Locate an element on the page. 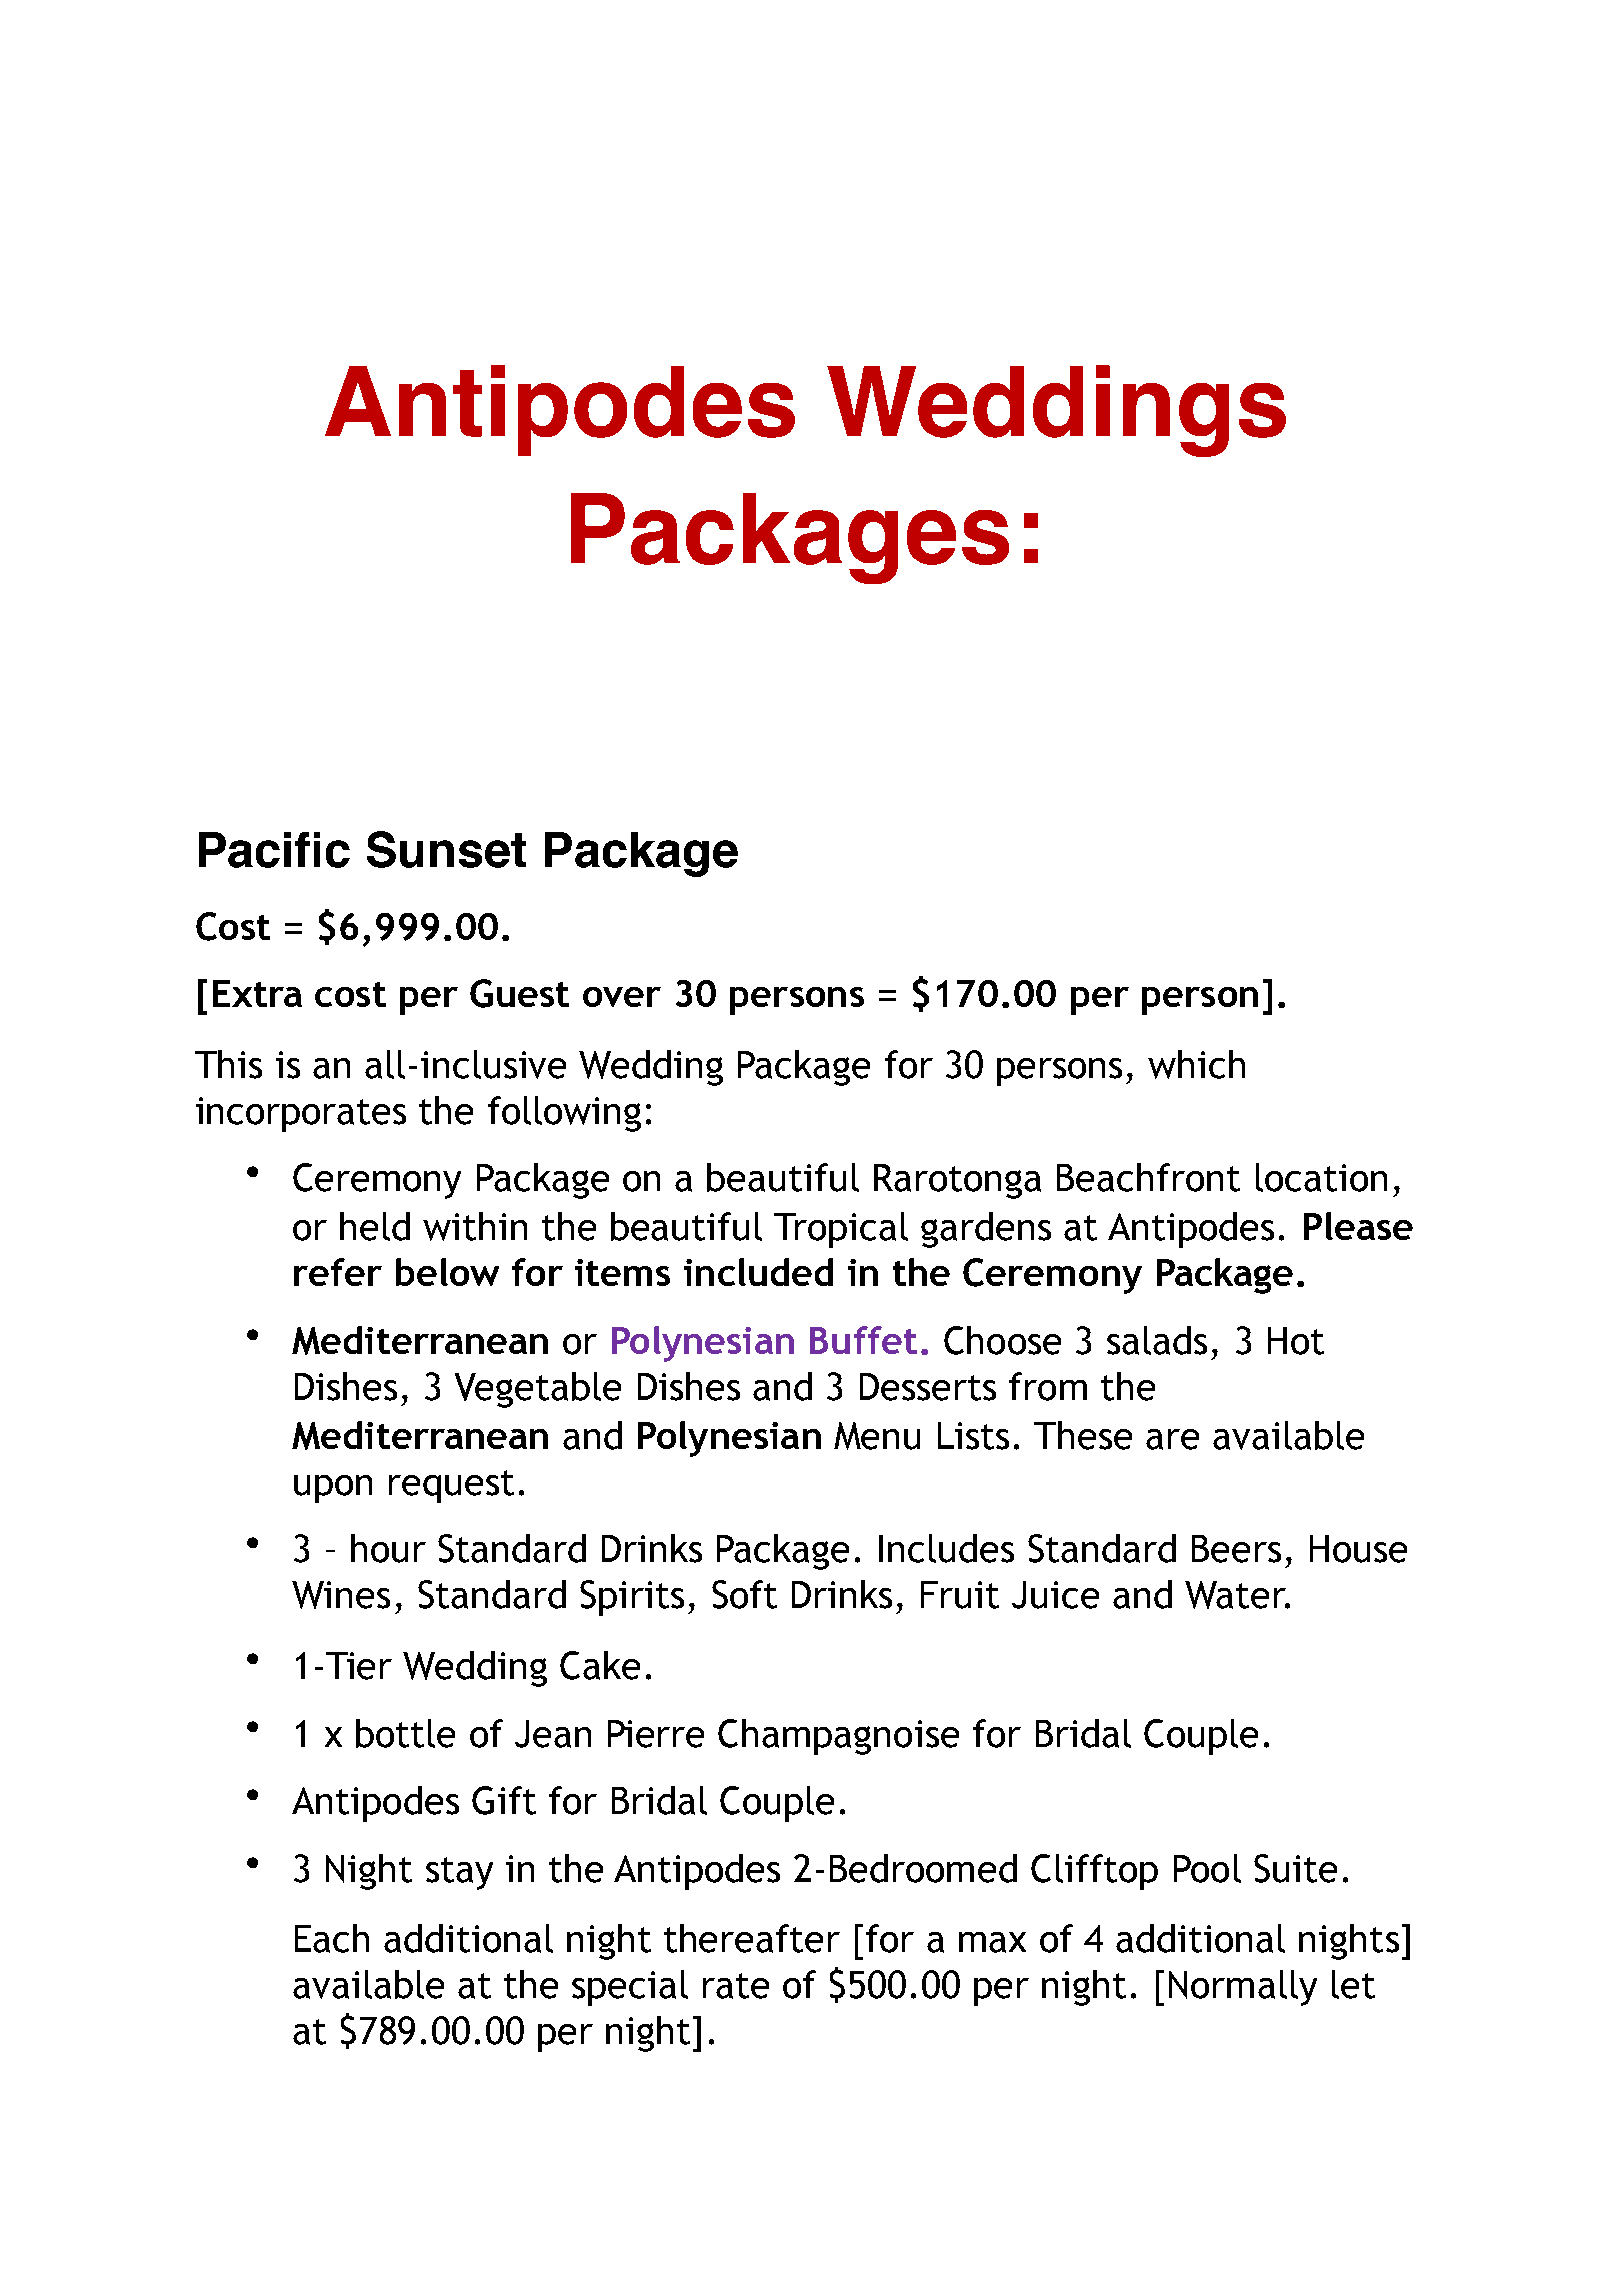 The width and height of the page is (1611, 2280). Beers is located at coordinates (1236, 1549).
